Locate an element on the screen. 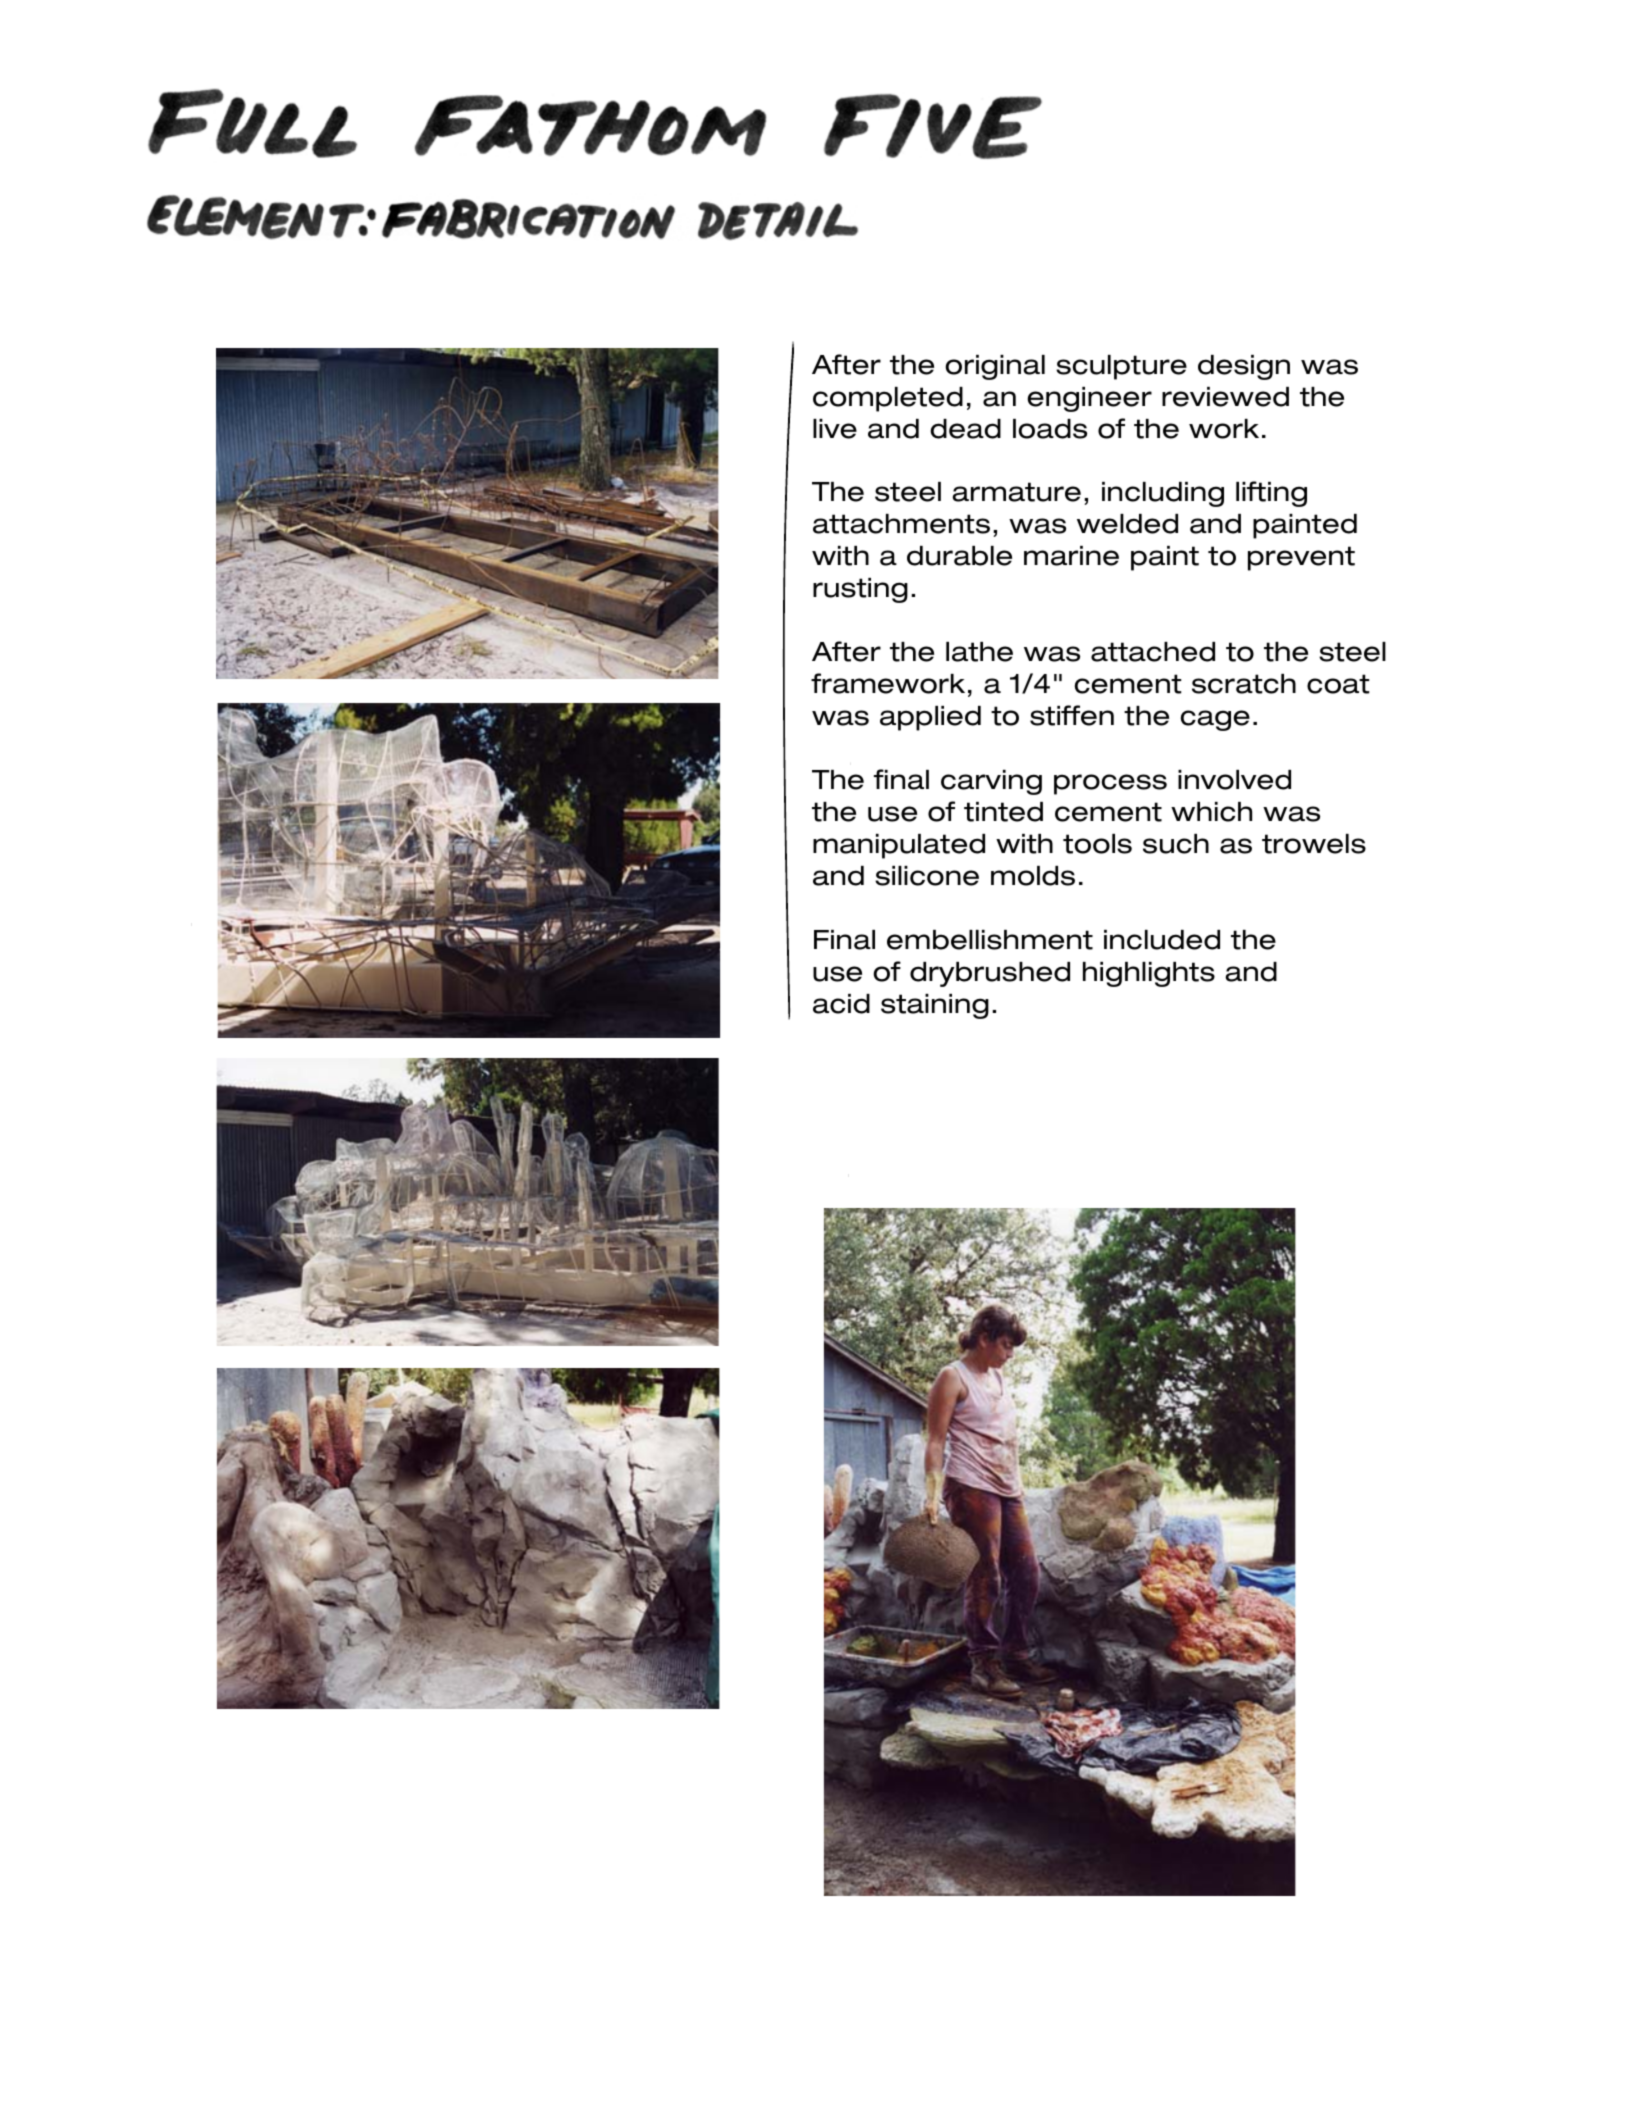 This screenshot has height=2110, width=1630. design is located at coordinates (1244, 367).
